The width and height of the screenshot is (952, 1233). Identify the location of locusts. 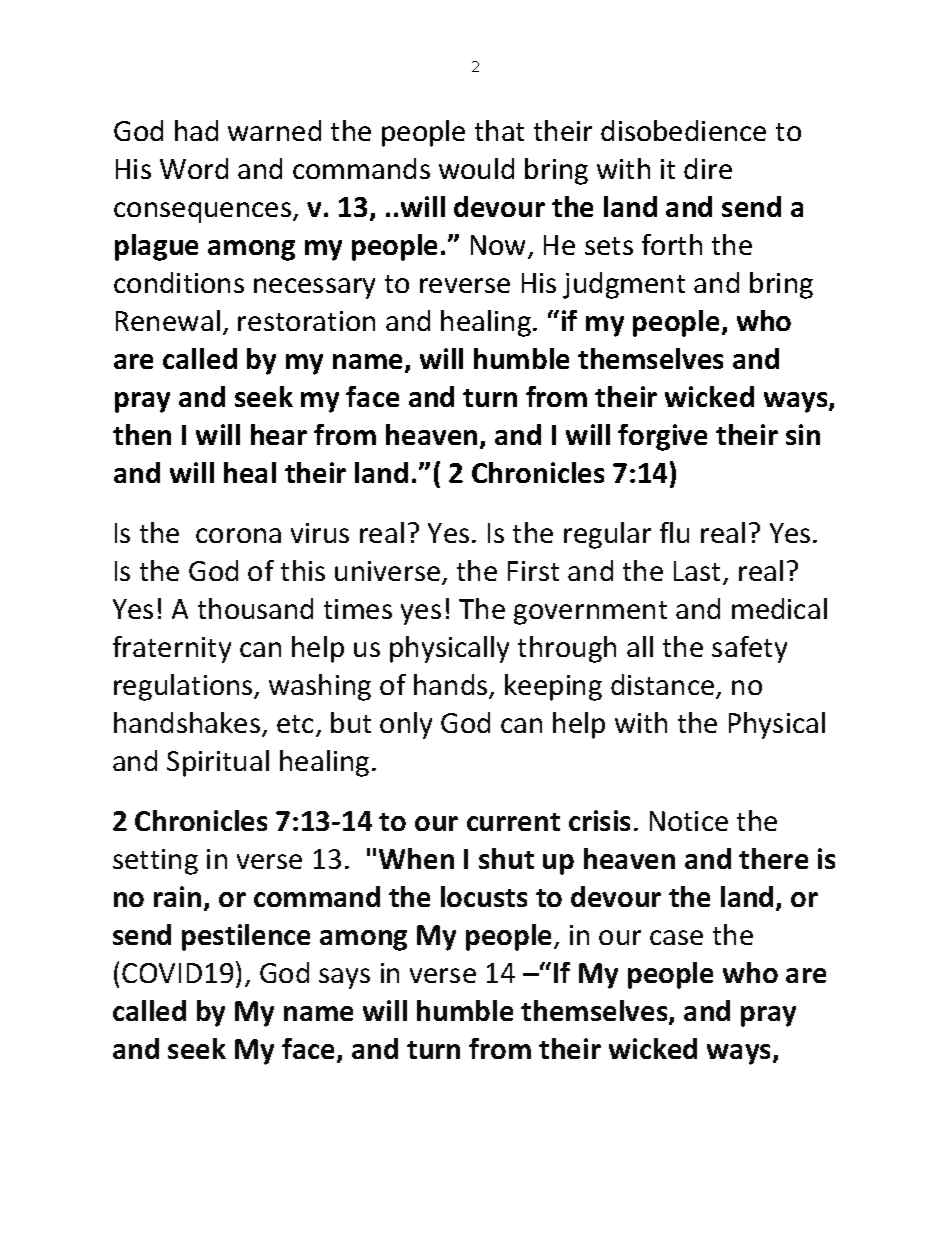
(484, 896).
